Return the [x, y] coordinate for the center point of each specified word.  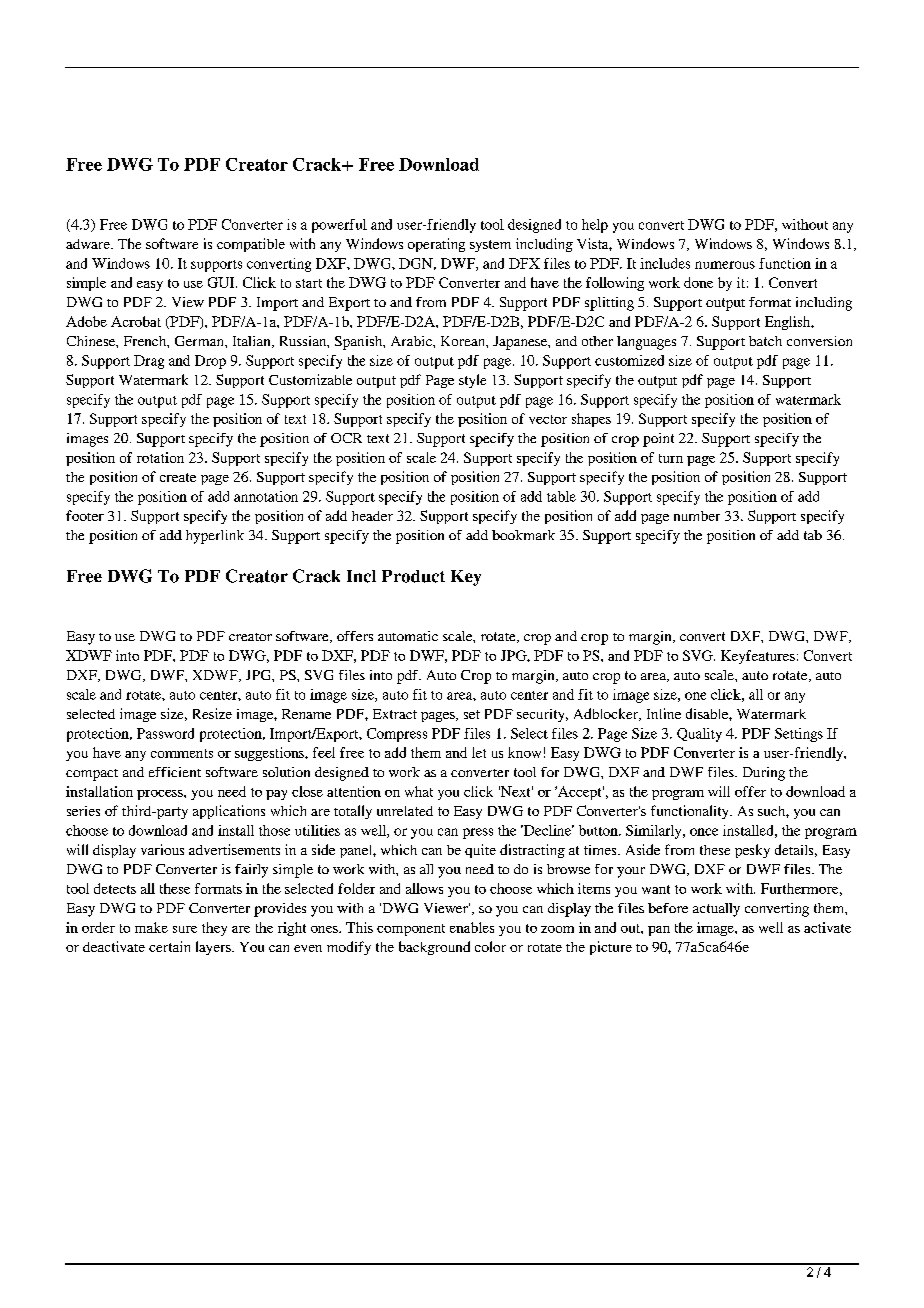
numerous [725, 265]
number [697, 516]
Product [413, 576]
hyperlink [215, 537]
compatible [251, 245]
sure [185, 929]
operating [436, 245]
